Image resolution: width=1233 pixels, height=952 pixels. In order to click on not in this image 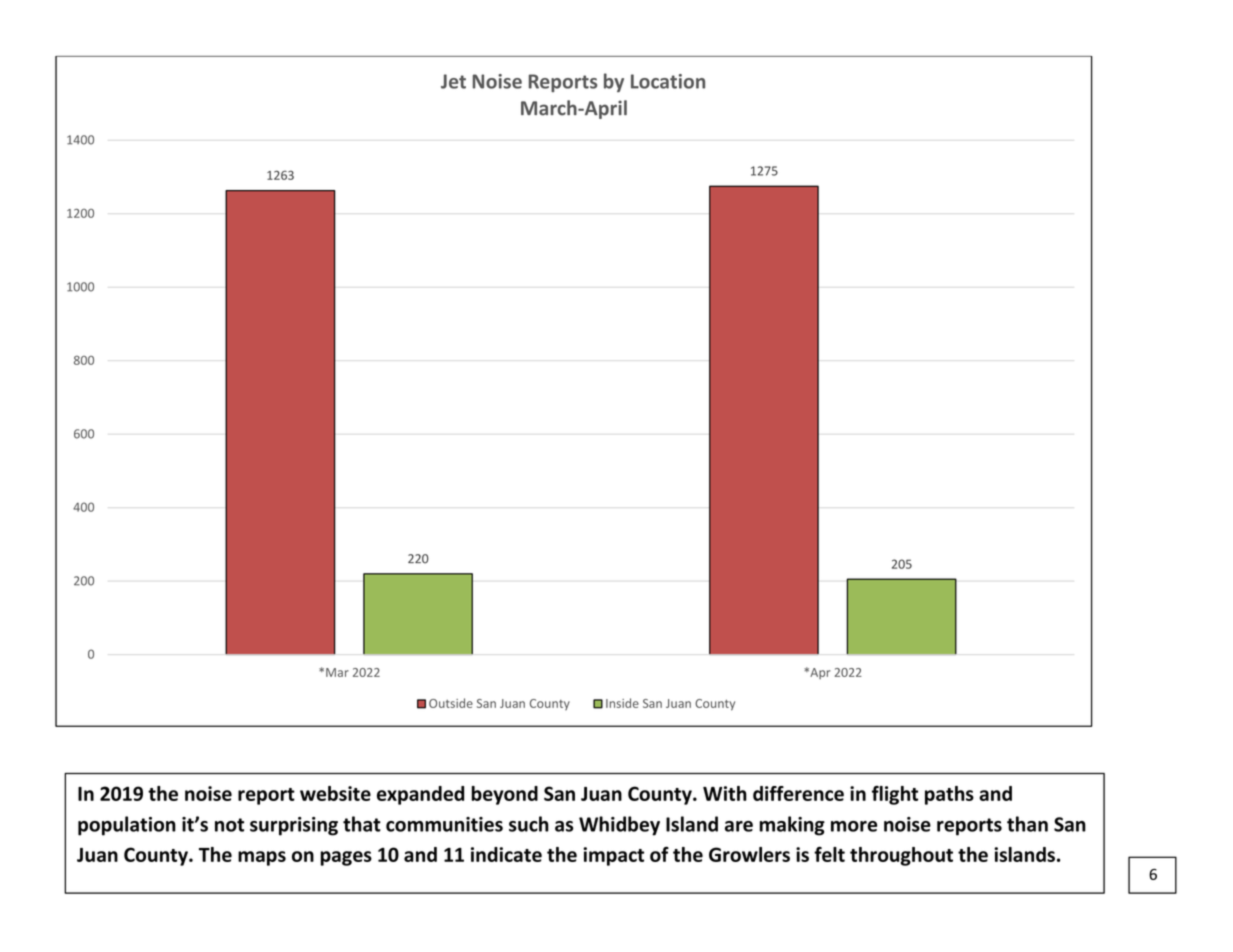, I will do `click(229, 825)`.
